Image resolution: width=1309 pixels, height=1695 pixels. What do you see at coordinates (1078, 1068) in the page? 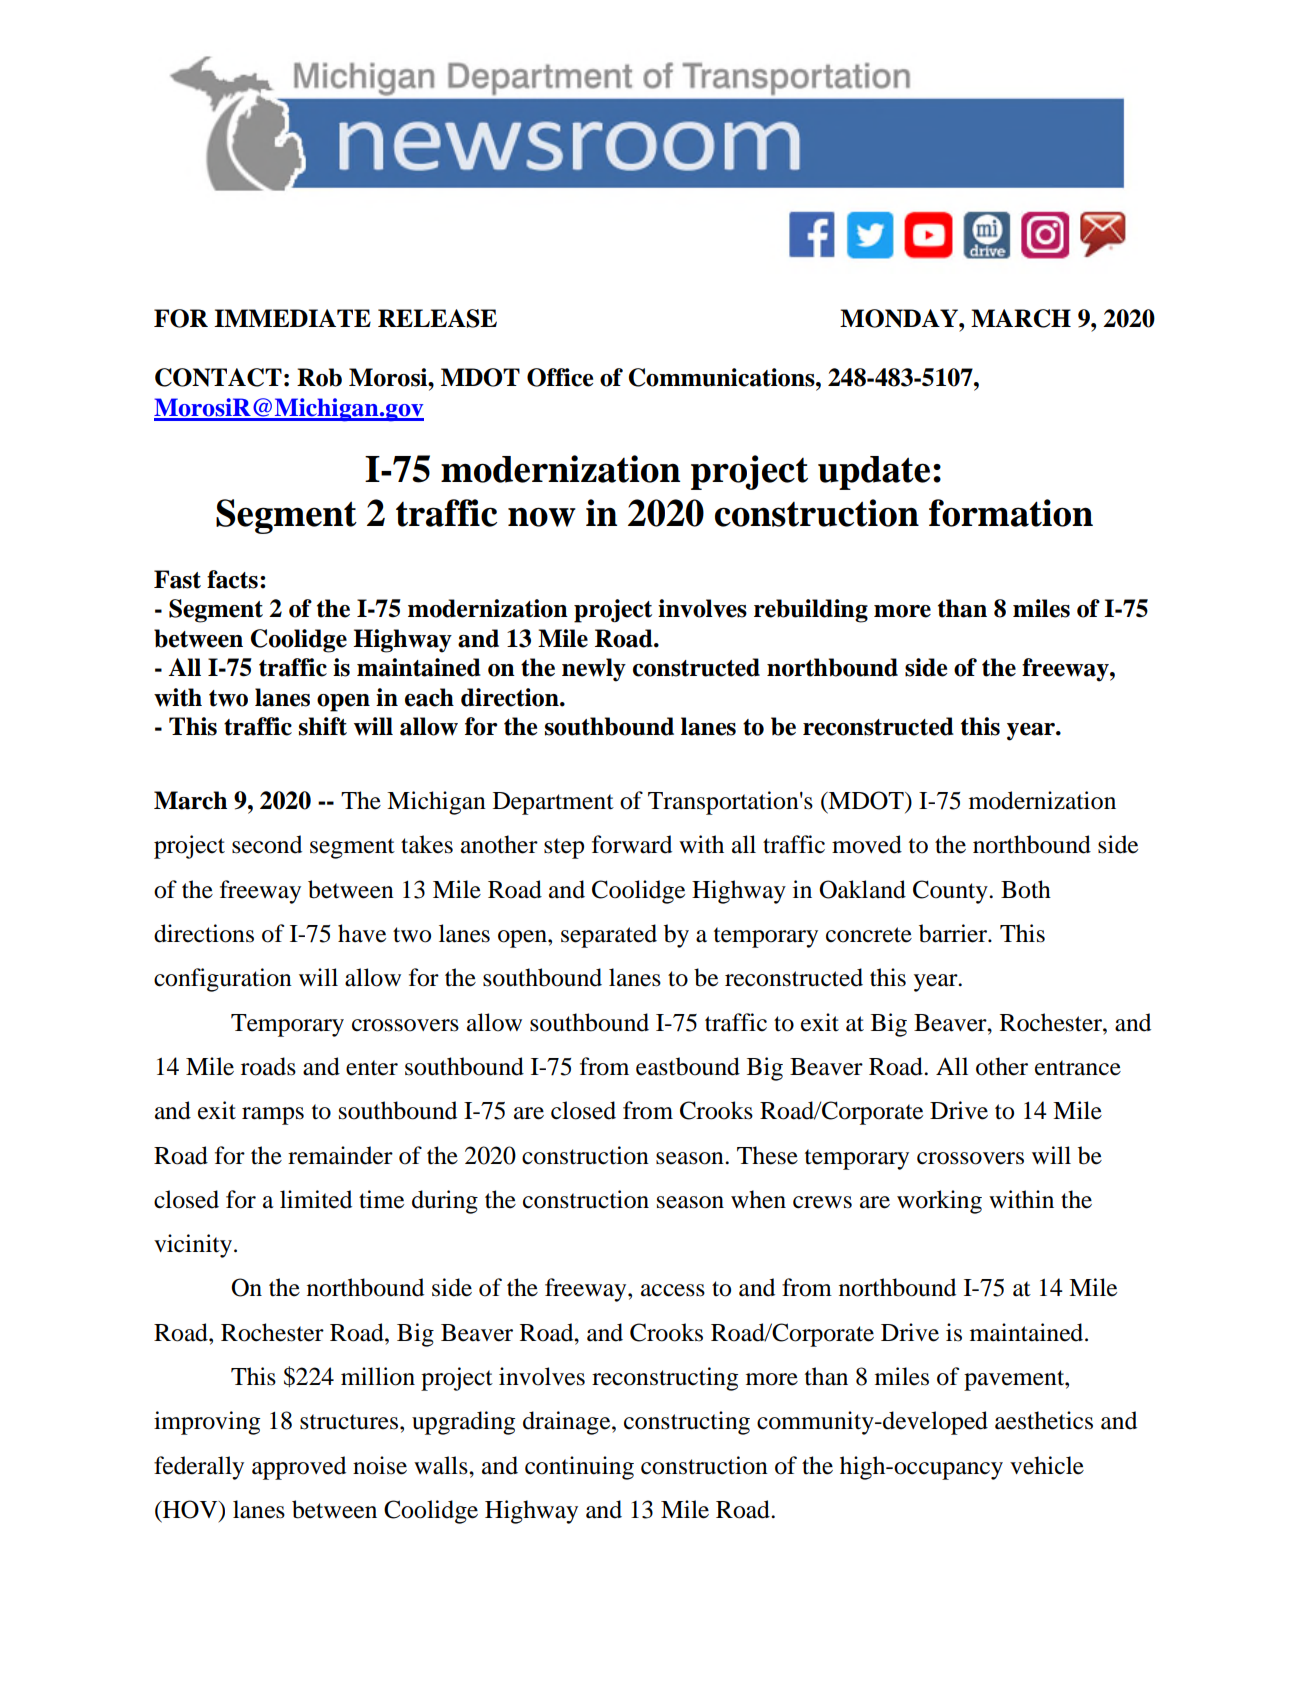
I see `entrance` at bounding box center [1078, 1068].
